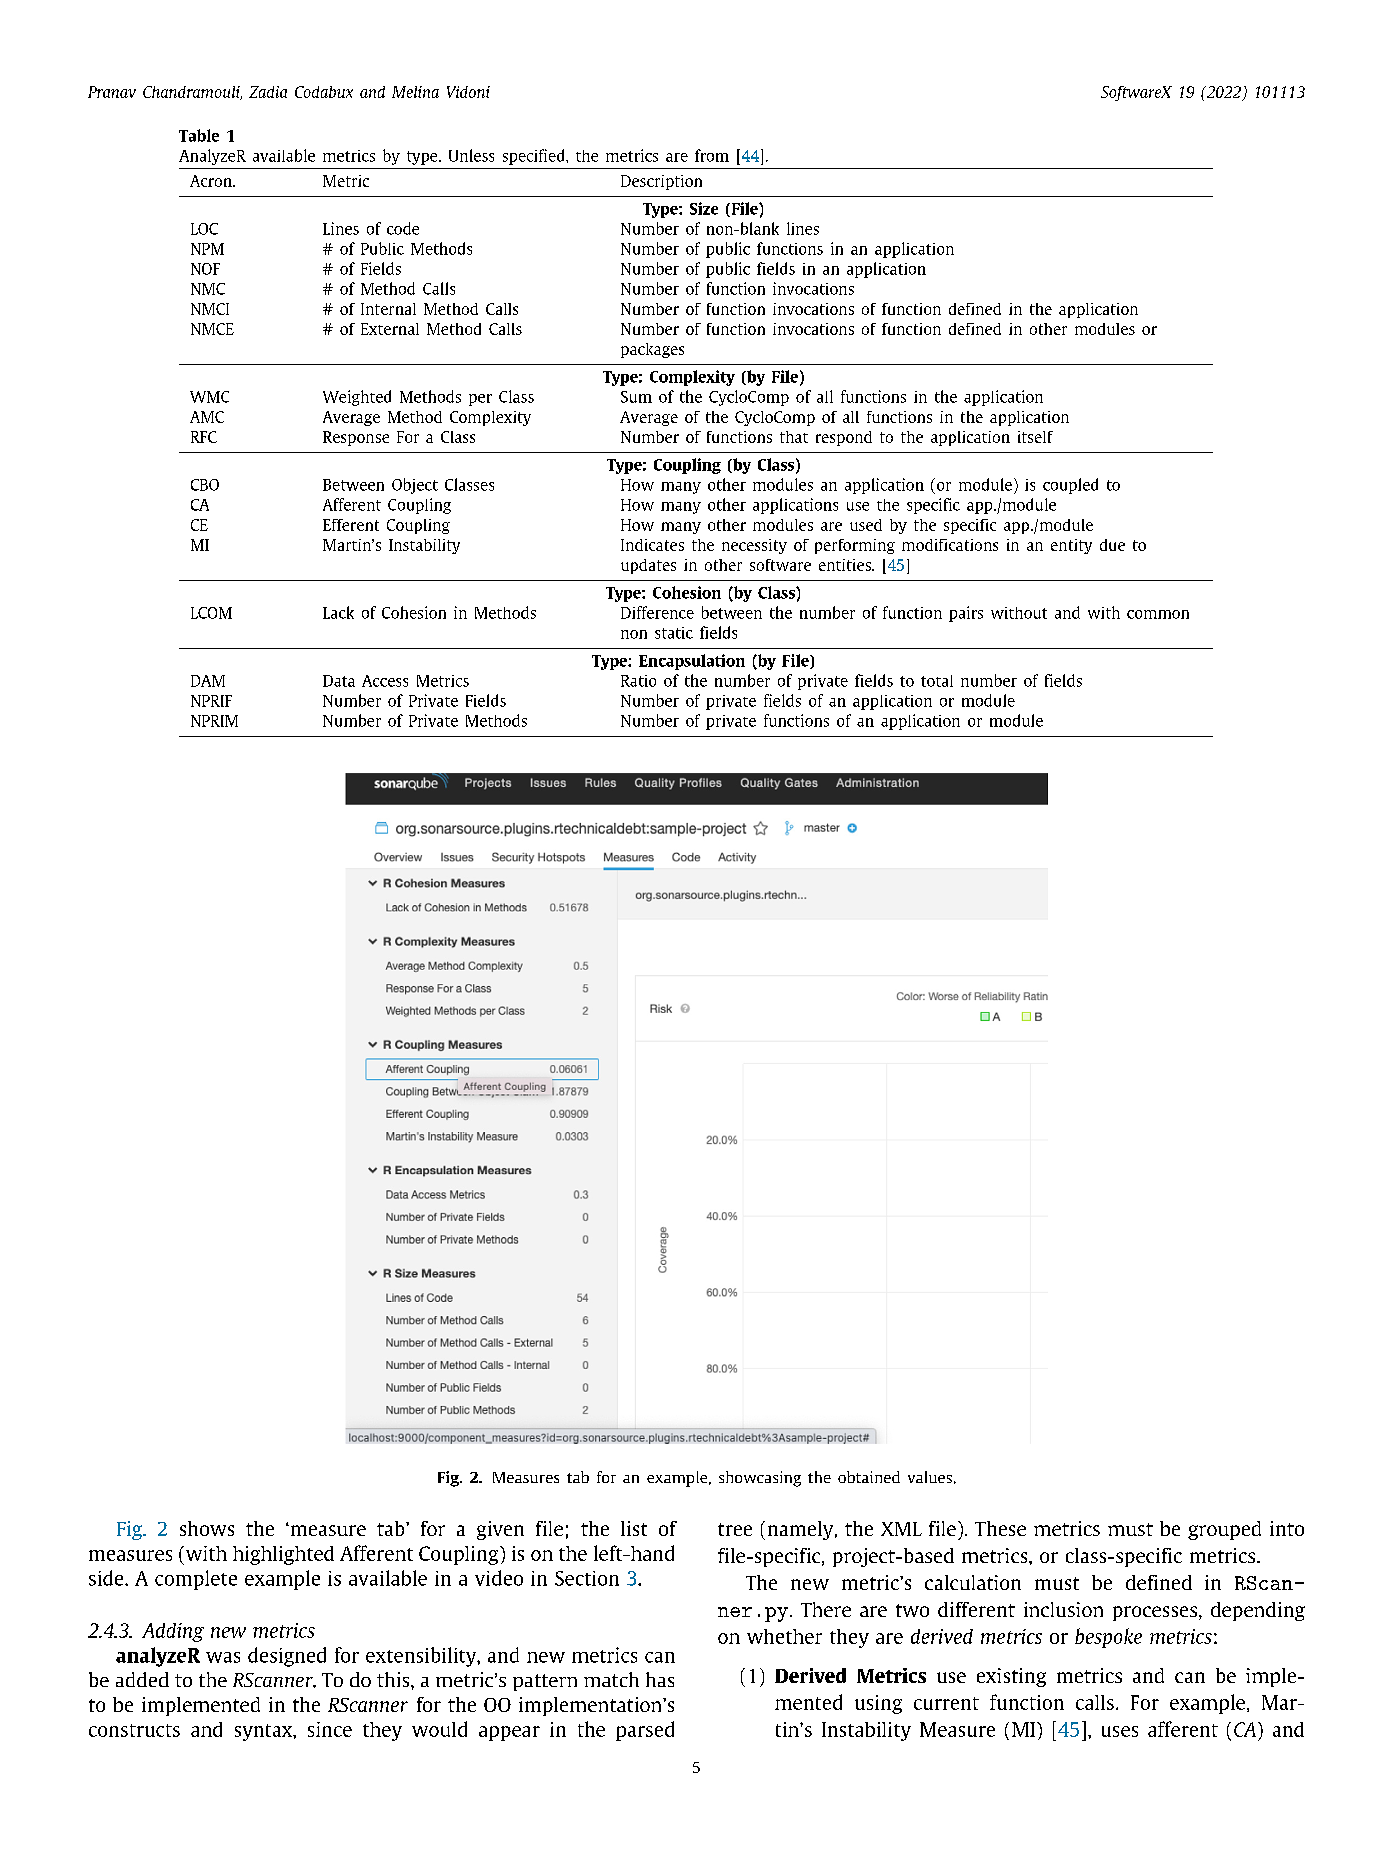 This page has width=1393, height=1857. What do you see at coordinates (1035, 437) in the page?
I see `itself` at bounding box center [1035, 437].
